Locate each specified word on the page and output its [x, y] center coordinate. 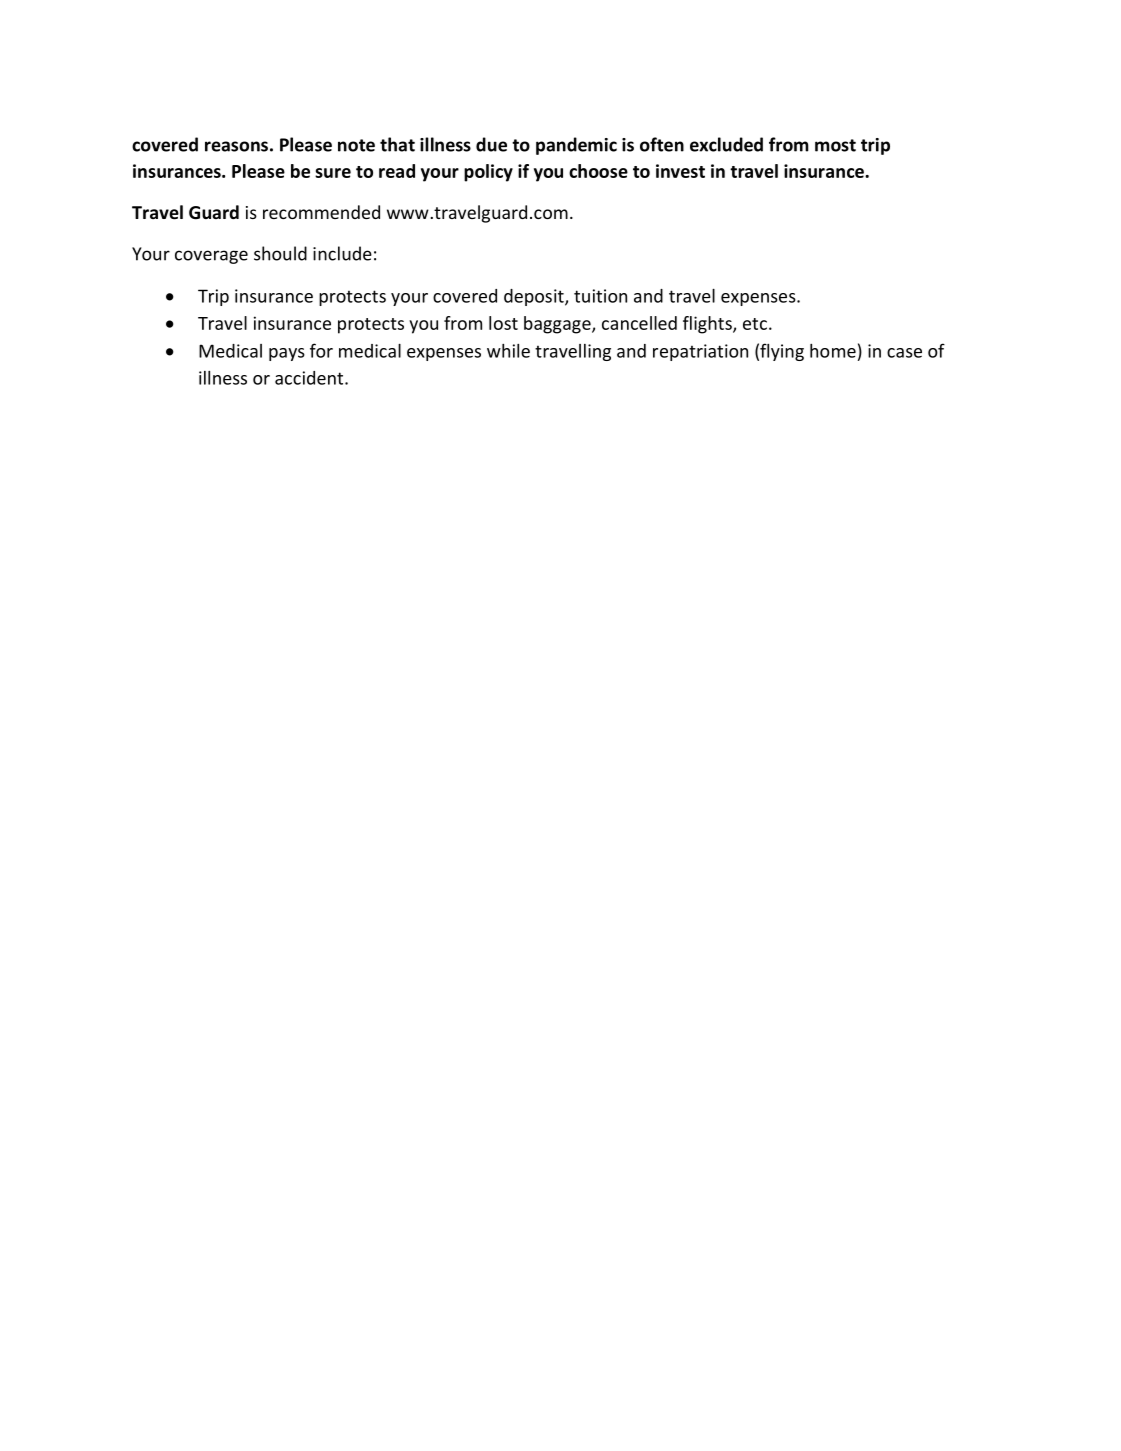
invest [680, 171]
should [280, 253]
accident [310, 378]
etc [755, 324]
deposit [535, 297]
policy [488, 173]
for [321, 350]
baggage [558, 325]
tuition [600, 296]
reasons [236, 146]
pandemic [576, 146]
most [835, 145]
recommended [321, 212]
